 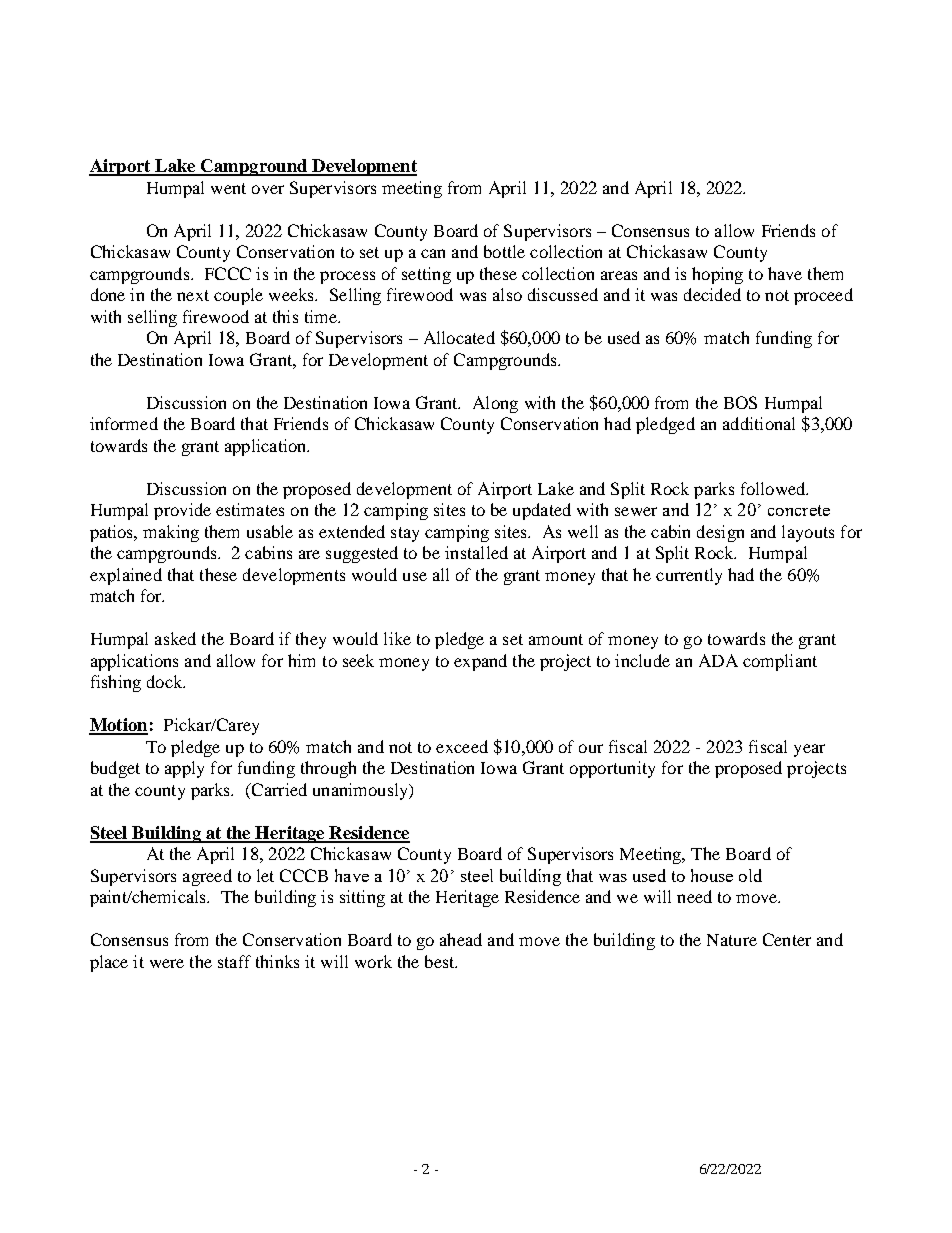 I want to click on ahead, so click(x=461, y=939).
